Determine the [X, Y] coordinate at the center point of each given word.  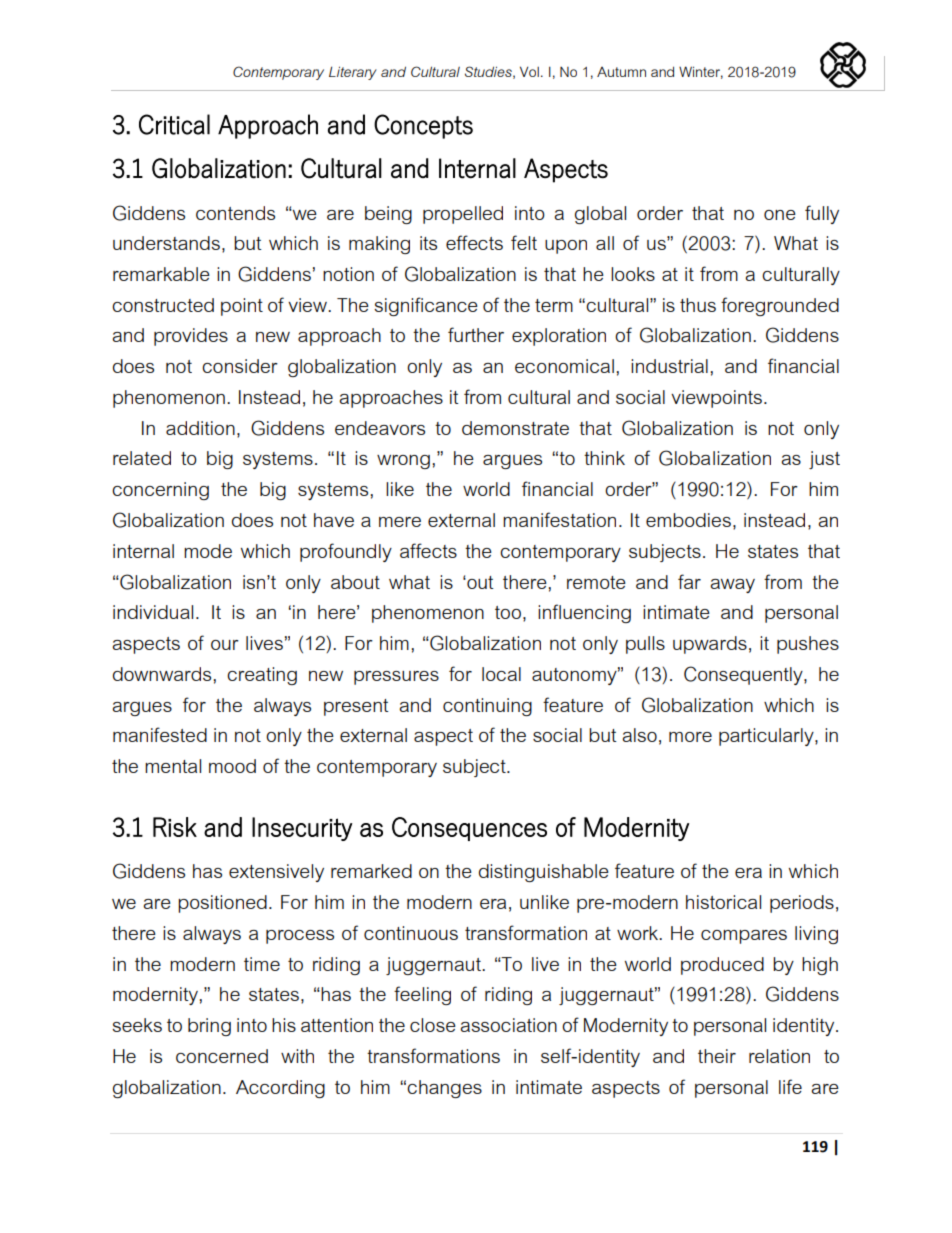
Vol [529, 71]
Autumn [621, 72]
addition [200, 428]
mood [232, 766]
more [690, 737]
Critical [174, 124]
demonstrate [515, 428]
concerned [222, 1056]
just [824, 460]
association [508, 1025]
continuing [487, 707]
